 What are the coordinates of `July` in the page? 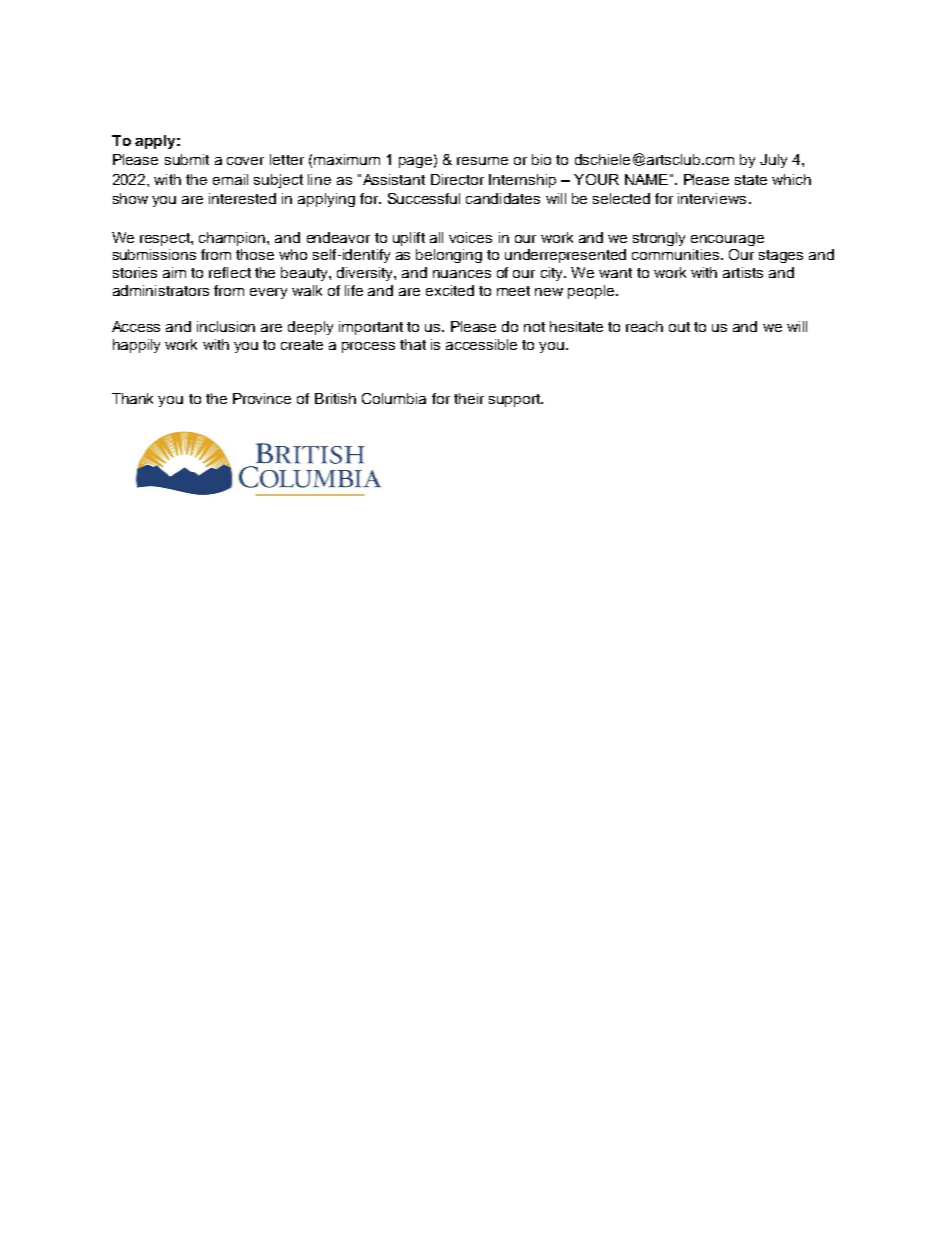 It's located at (773, 161).
